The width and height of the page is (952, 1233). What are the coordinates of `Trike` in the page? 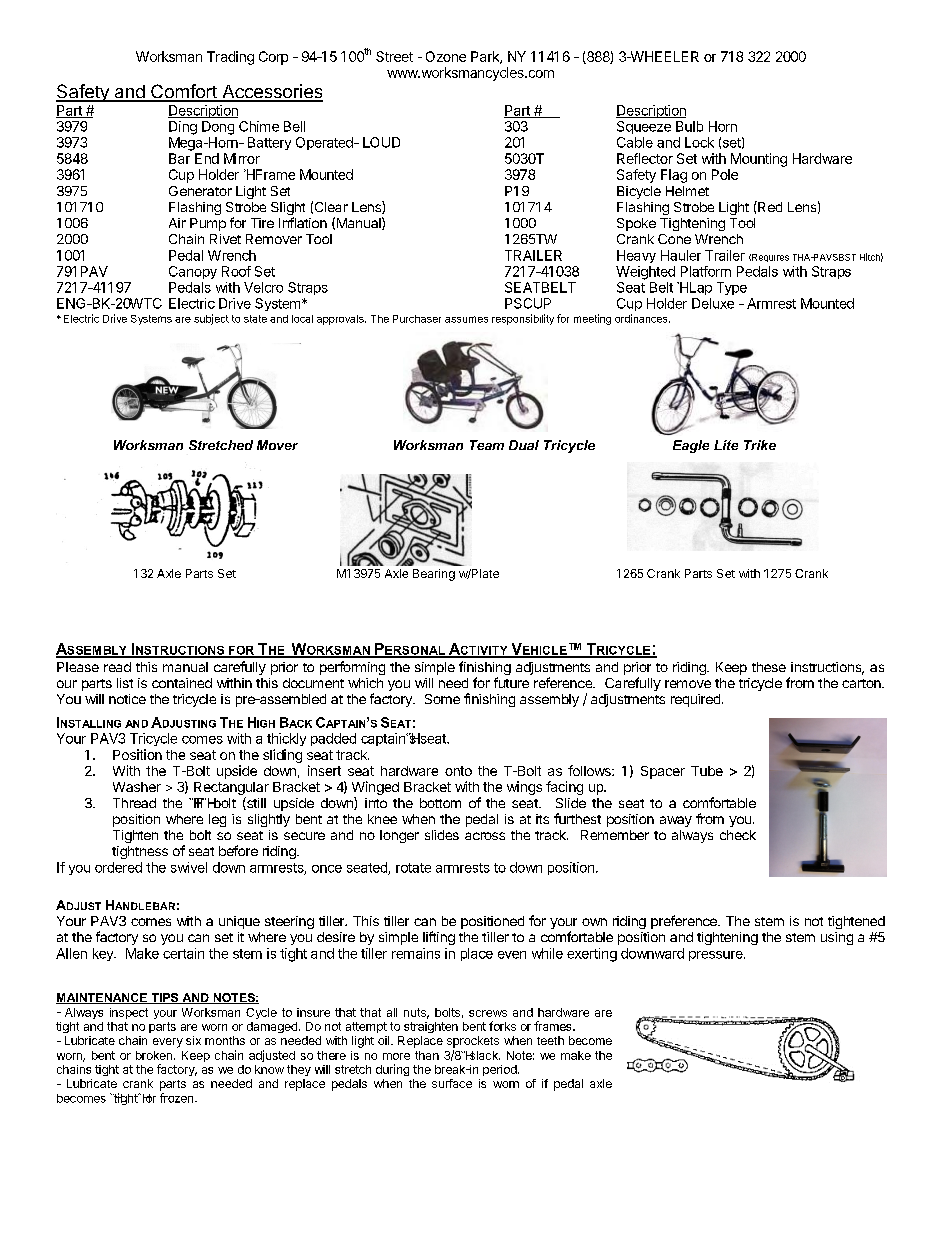 It's located at (760, 445).
